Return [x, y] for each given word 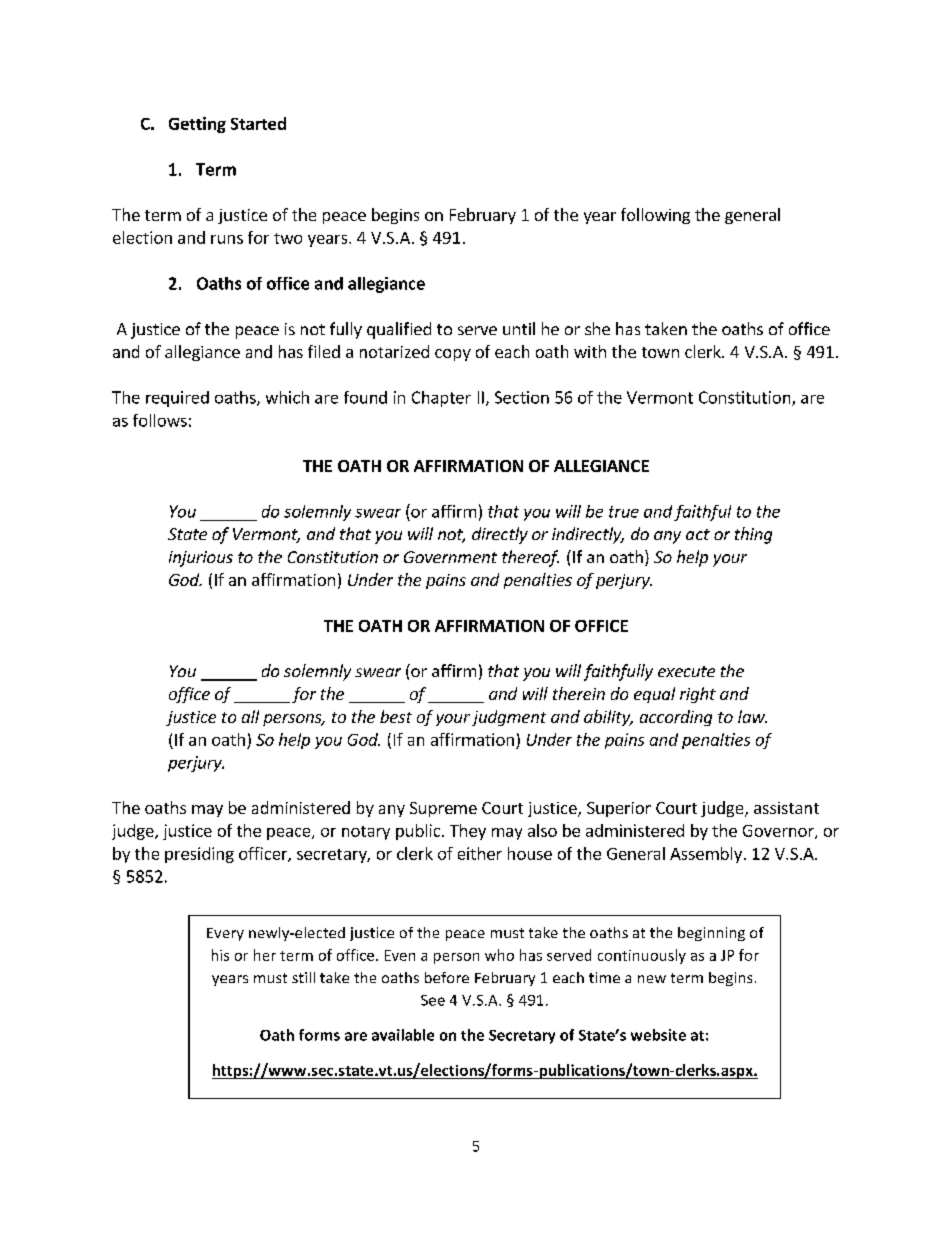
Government [450, 557]
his [220, 955]
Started [258, 123]
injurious [201, 559]
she [597, 328]
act [698, 534]
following [655, 216]
